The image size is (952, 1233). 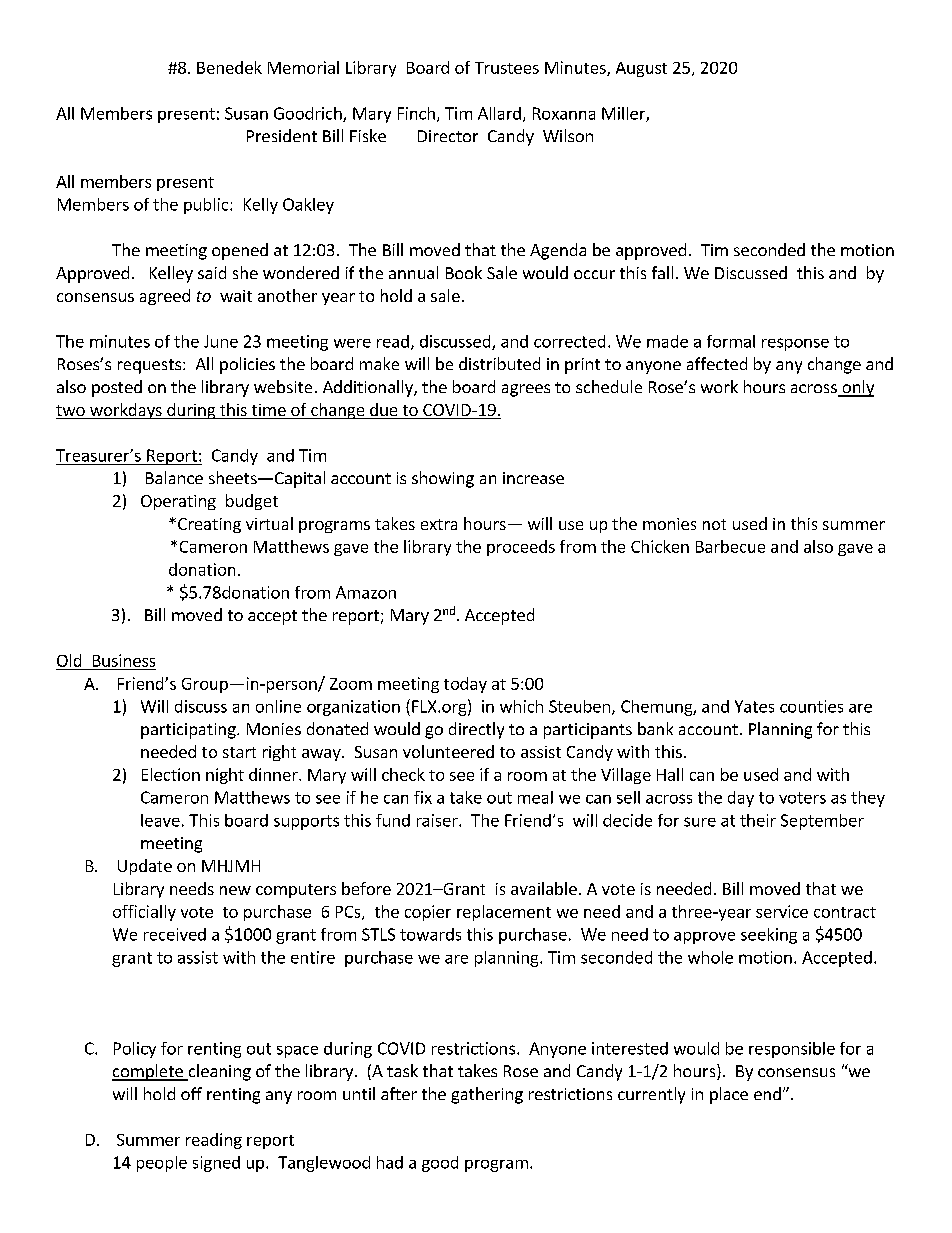 What do you see at coordinates (282, 135) in the screenshot?
I see `President` at bounding box center [282, 135].
